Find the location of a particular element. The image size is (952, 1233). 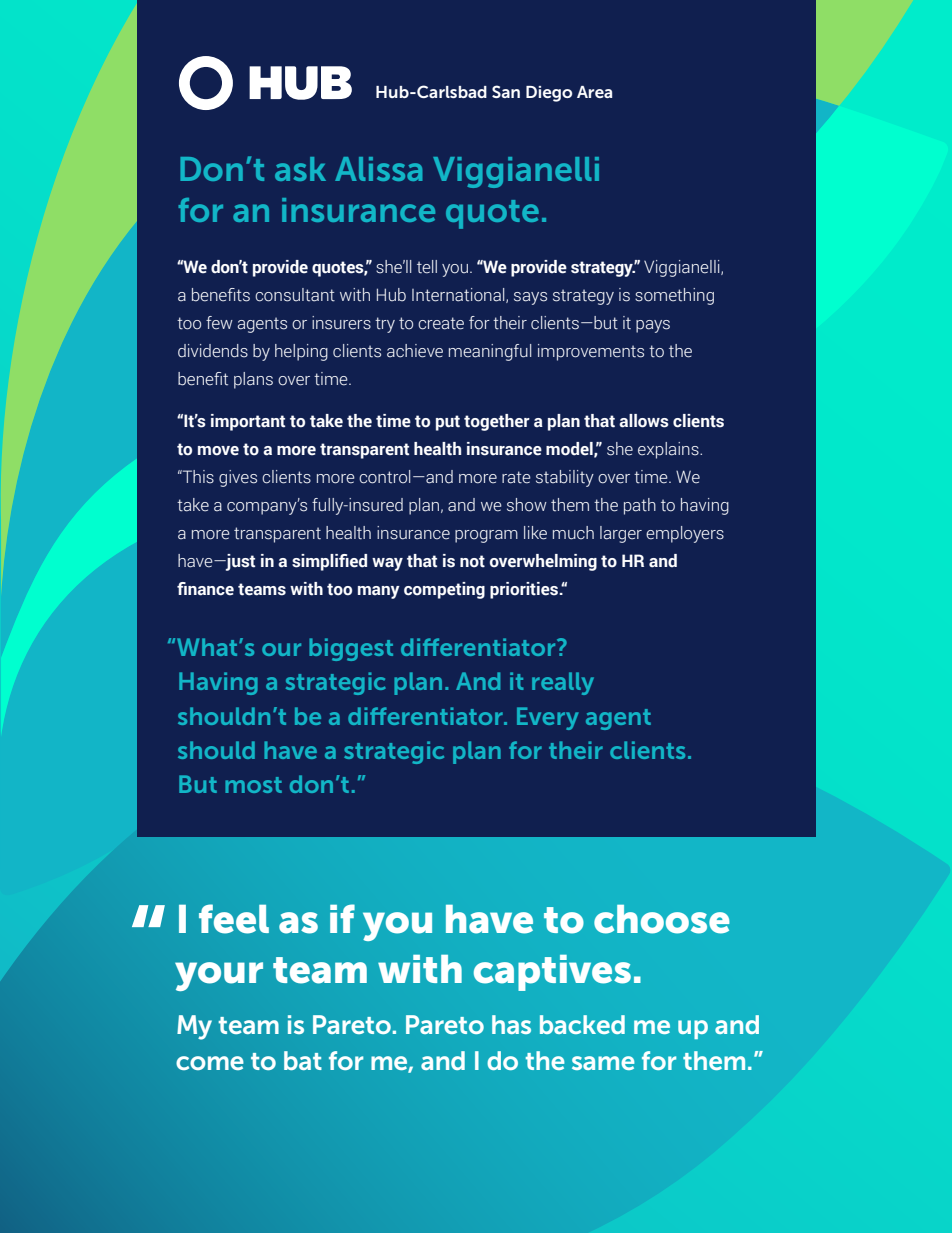

ask is located at coordinates (300, 169).
